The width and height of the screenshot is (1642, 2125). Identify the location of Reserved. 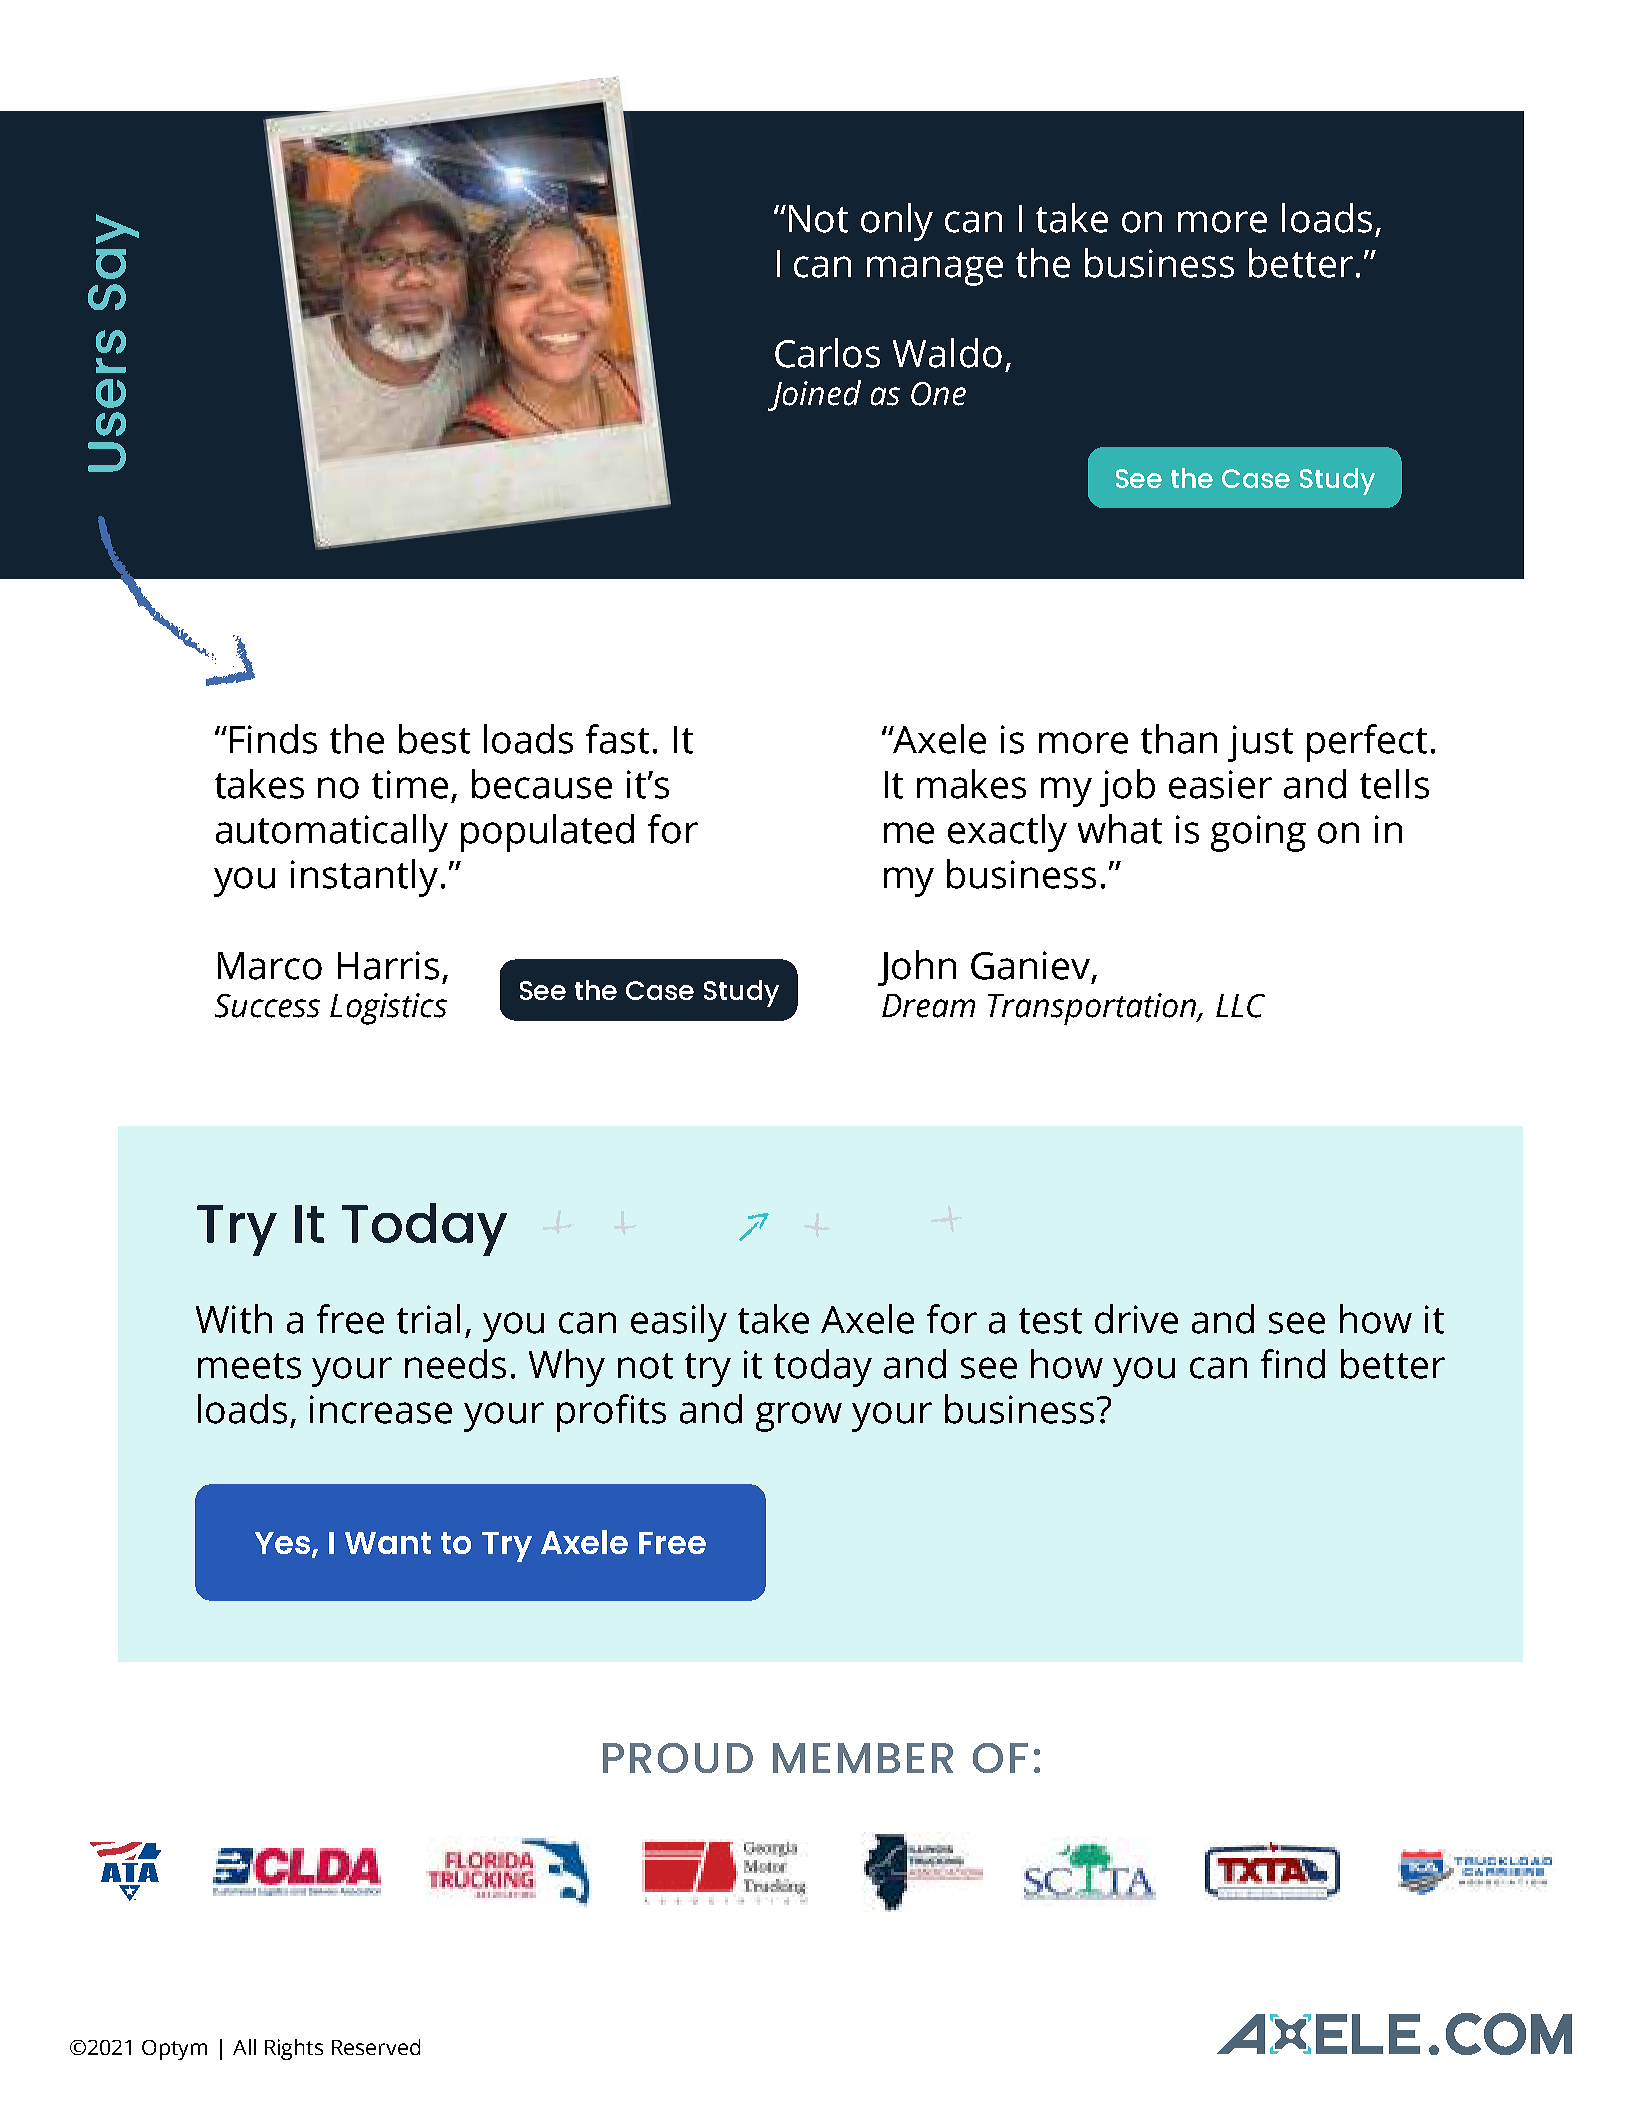
(376, 2047).
